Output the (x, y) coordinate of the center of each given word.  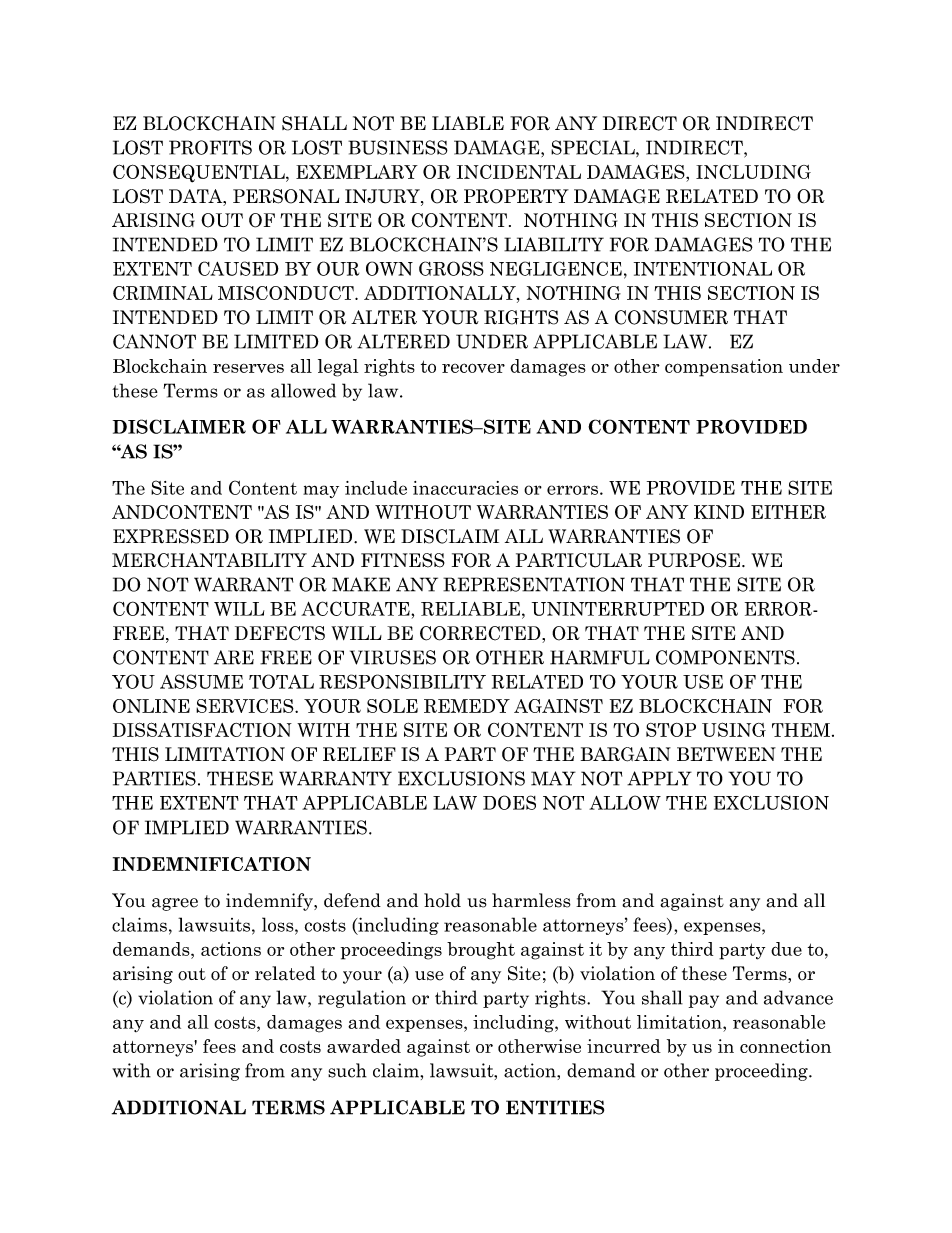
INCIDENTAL (519, 172)
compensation (724, 368)
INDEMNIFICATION (212, 864)
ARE (234, 657)
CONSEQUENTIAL (200, 173)
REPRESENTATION (534, 584)
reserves (248, 368)
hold (442, 900)
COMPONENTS (725, 657)
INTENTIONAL (703, 268)
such (347, 1070)
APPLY (659, 778)
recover (473, 368)
